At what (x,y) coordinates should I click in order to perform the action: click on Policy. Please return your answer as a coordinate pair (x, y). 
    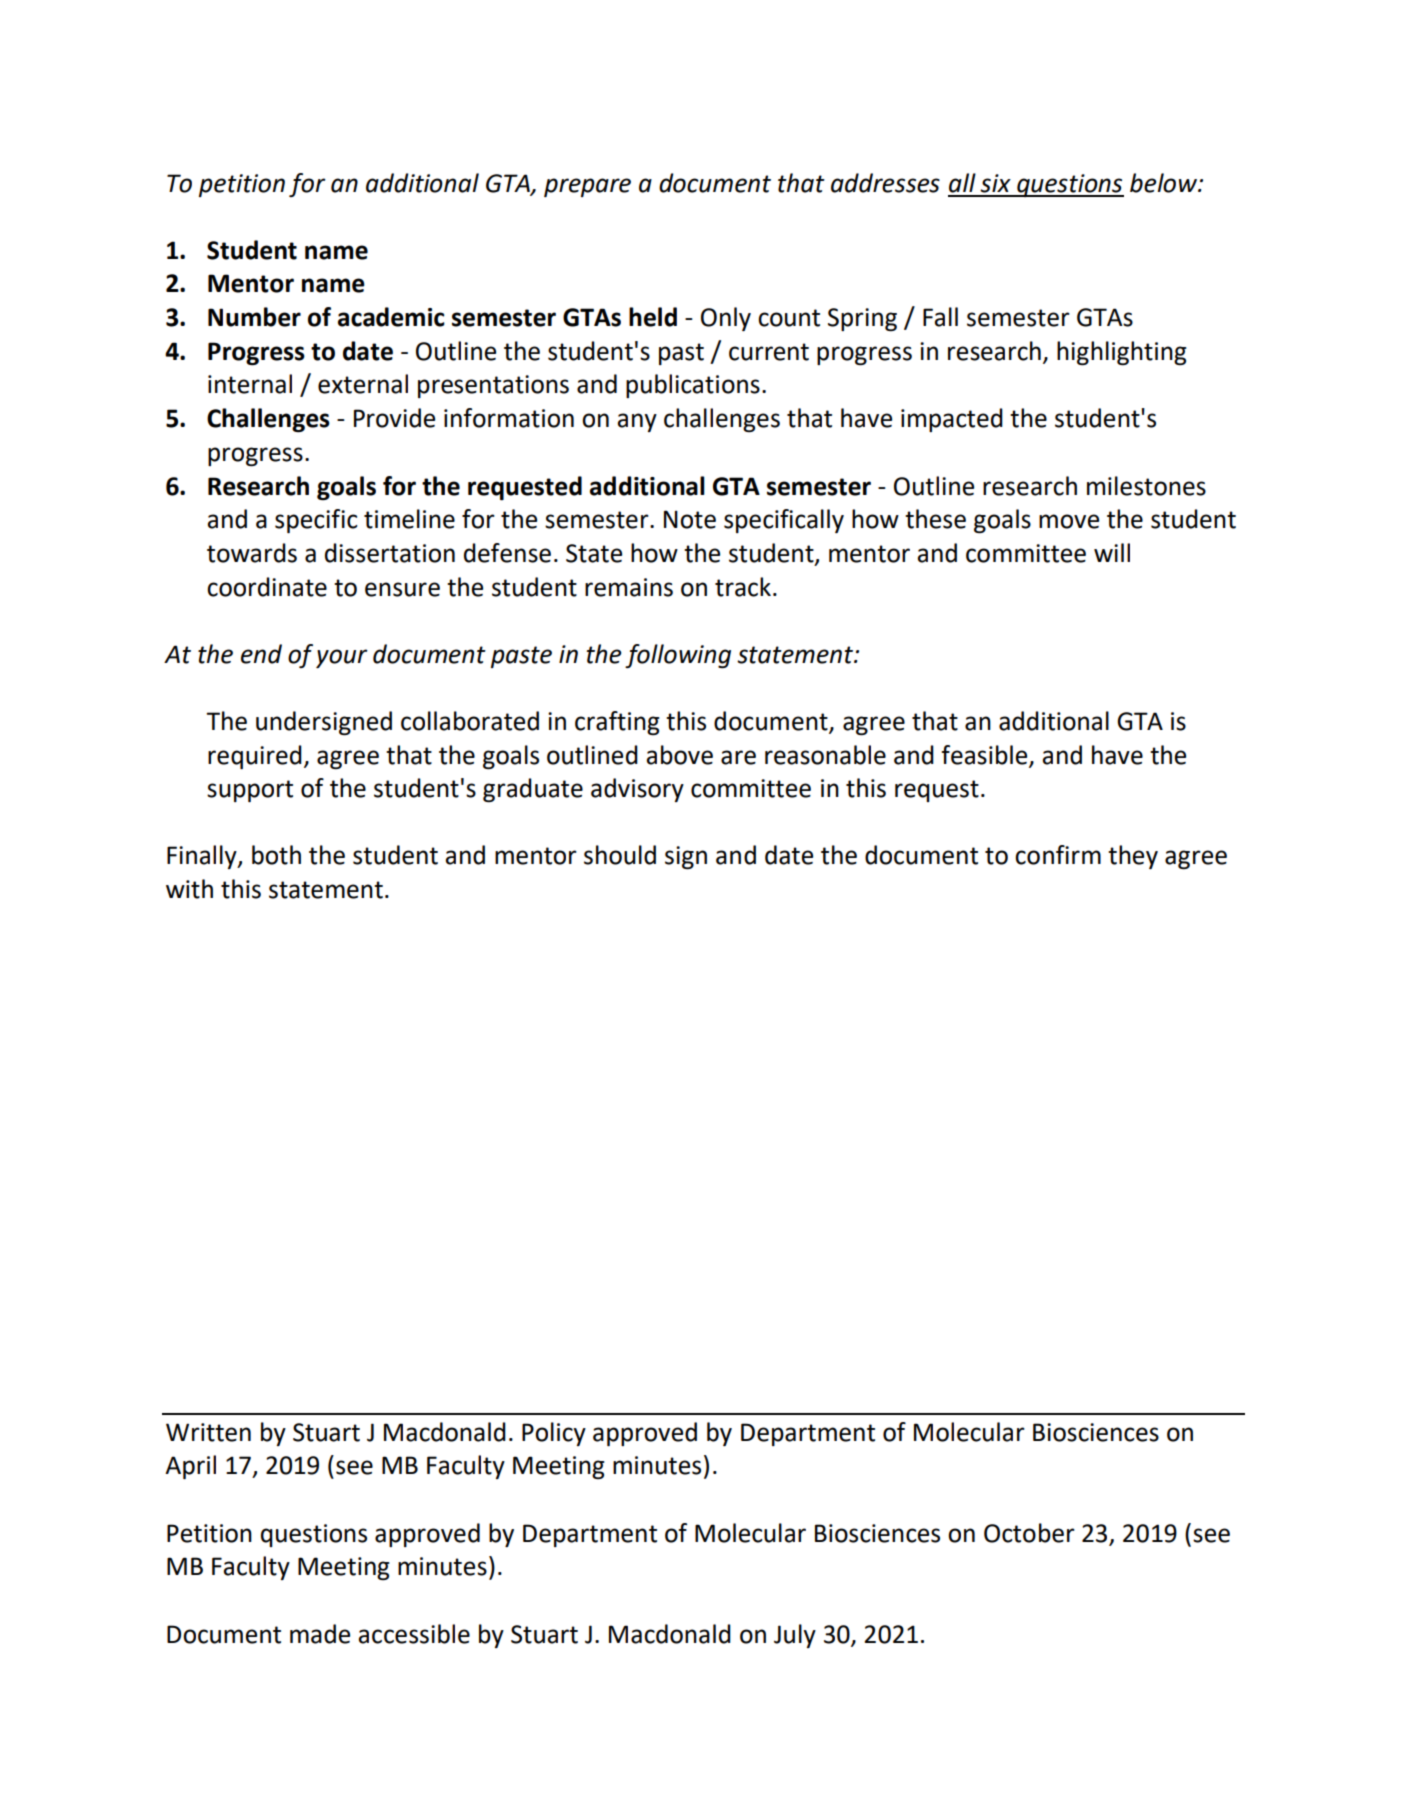
    Looking at the image, I should click on (554, 1434).
